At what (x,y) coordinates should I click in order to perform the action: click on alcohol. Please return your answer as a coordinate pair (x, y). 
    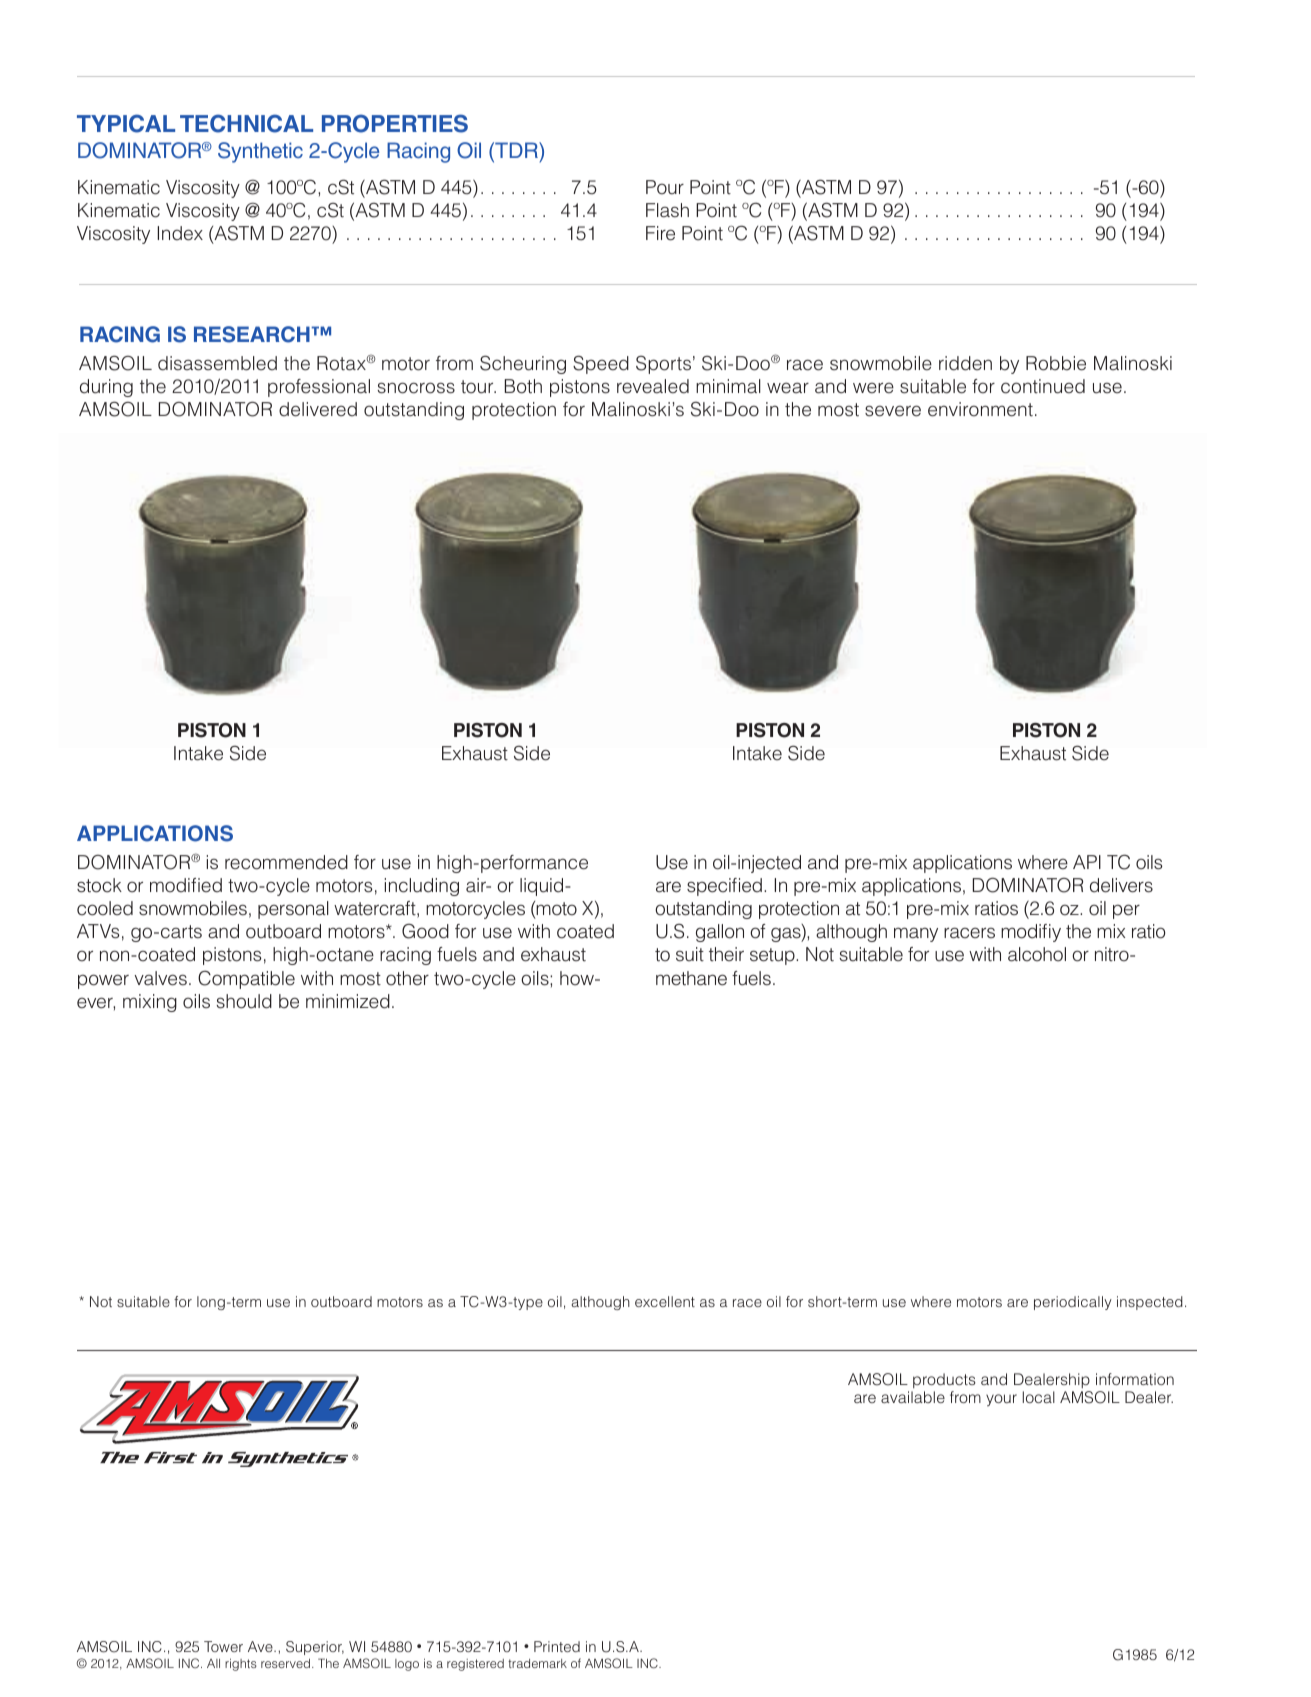
    Looking at the image, I should click on (1037, 954).
